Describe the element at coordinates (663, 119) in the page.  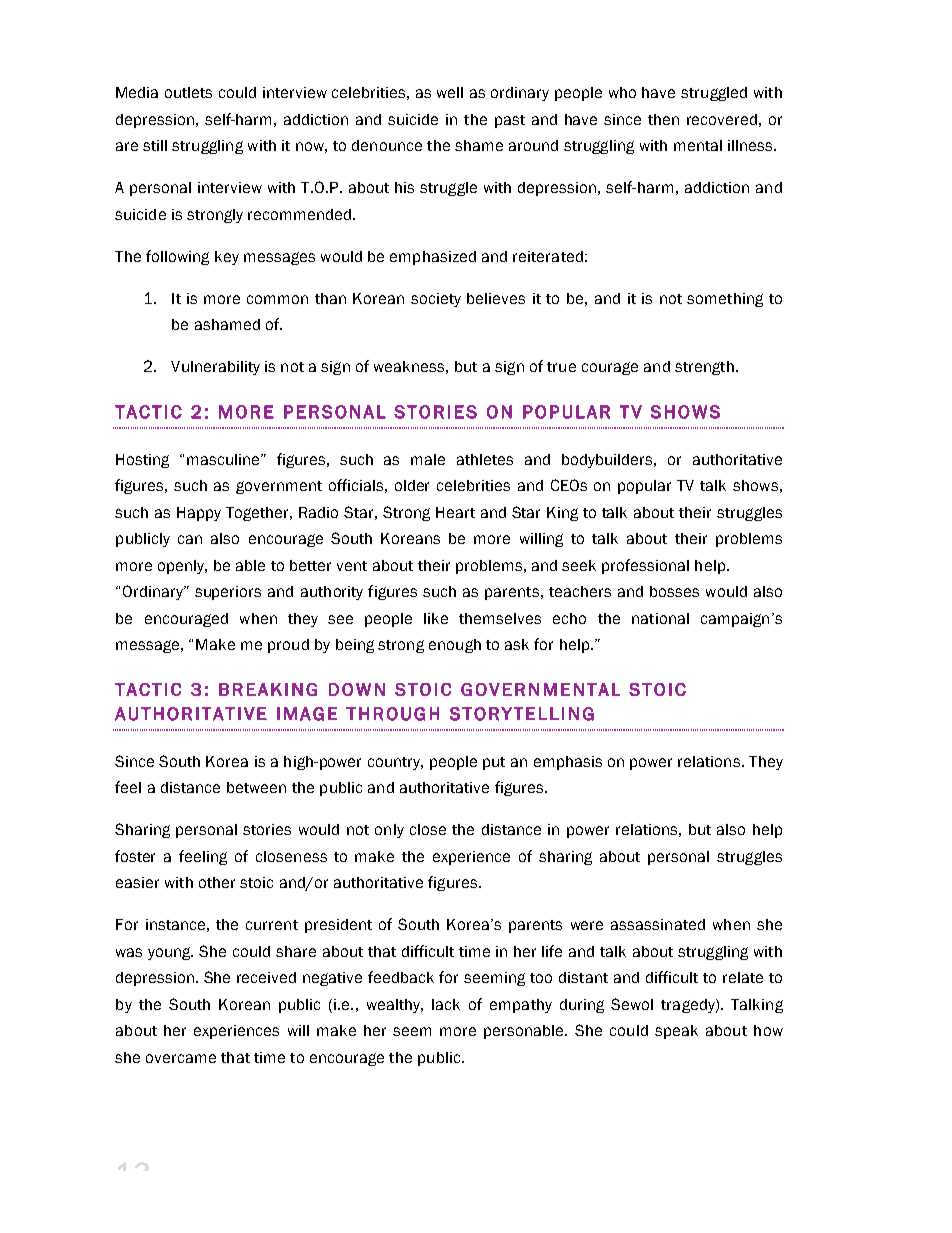
I see `then` at that location.
